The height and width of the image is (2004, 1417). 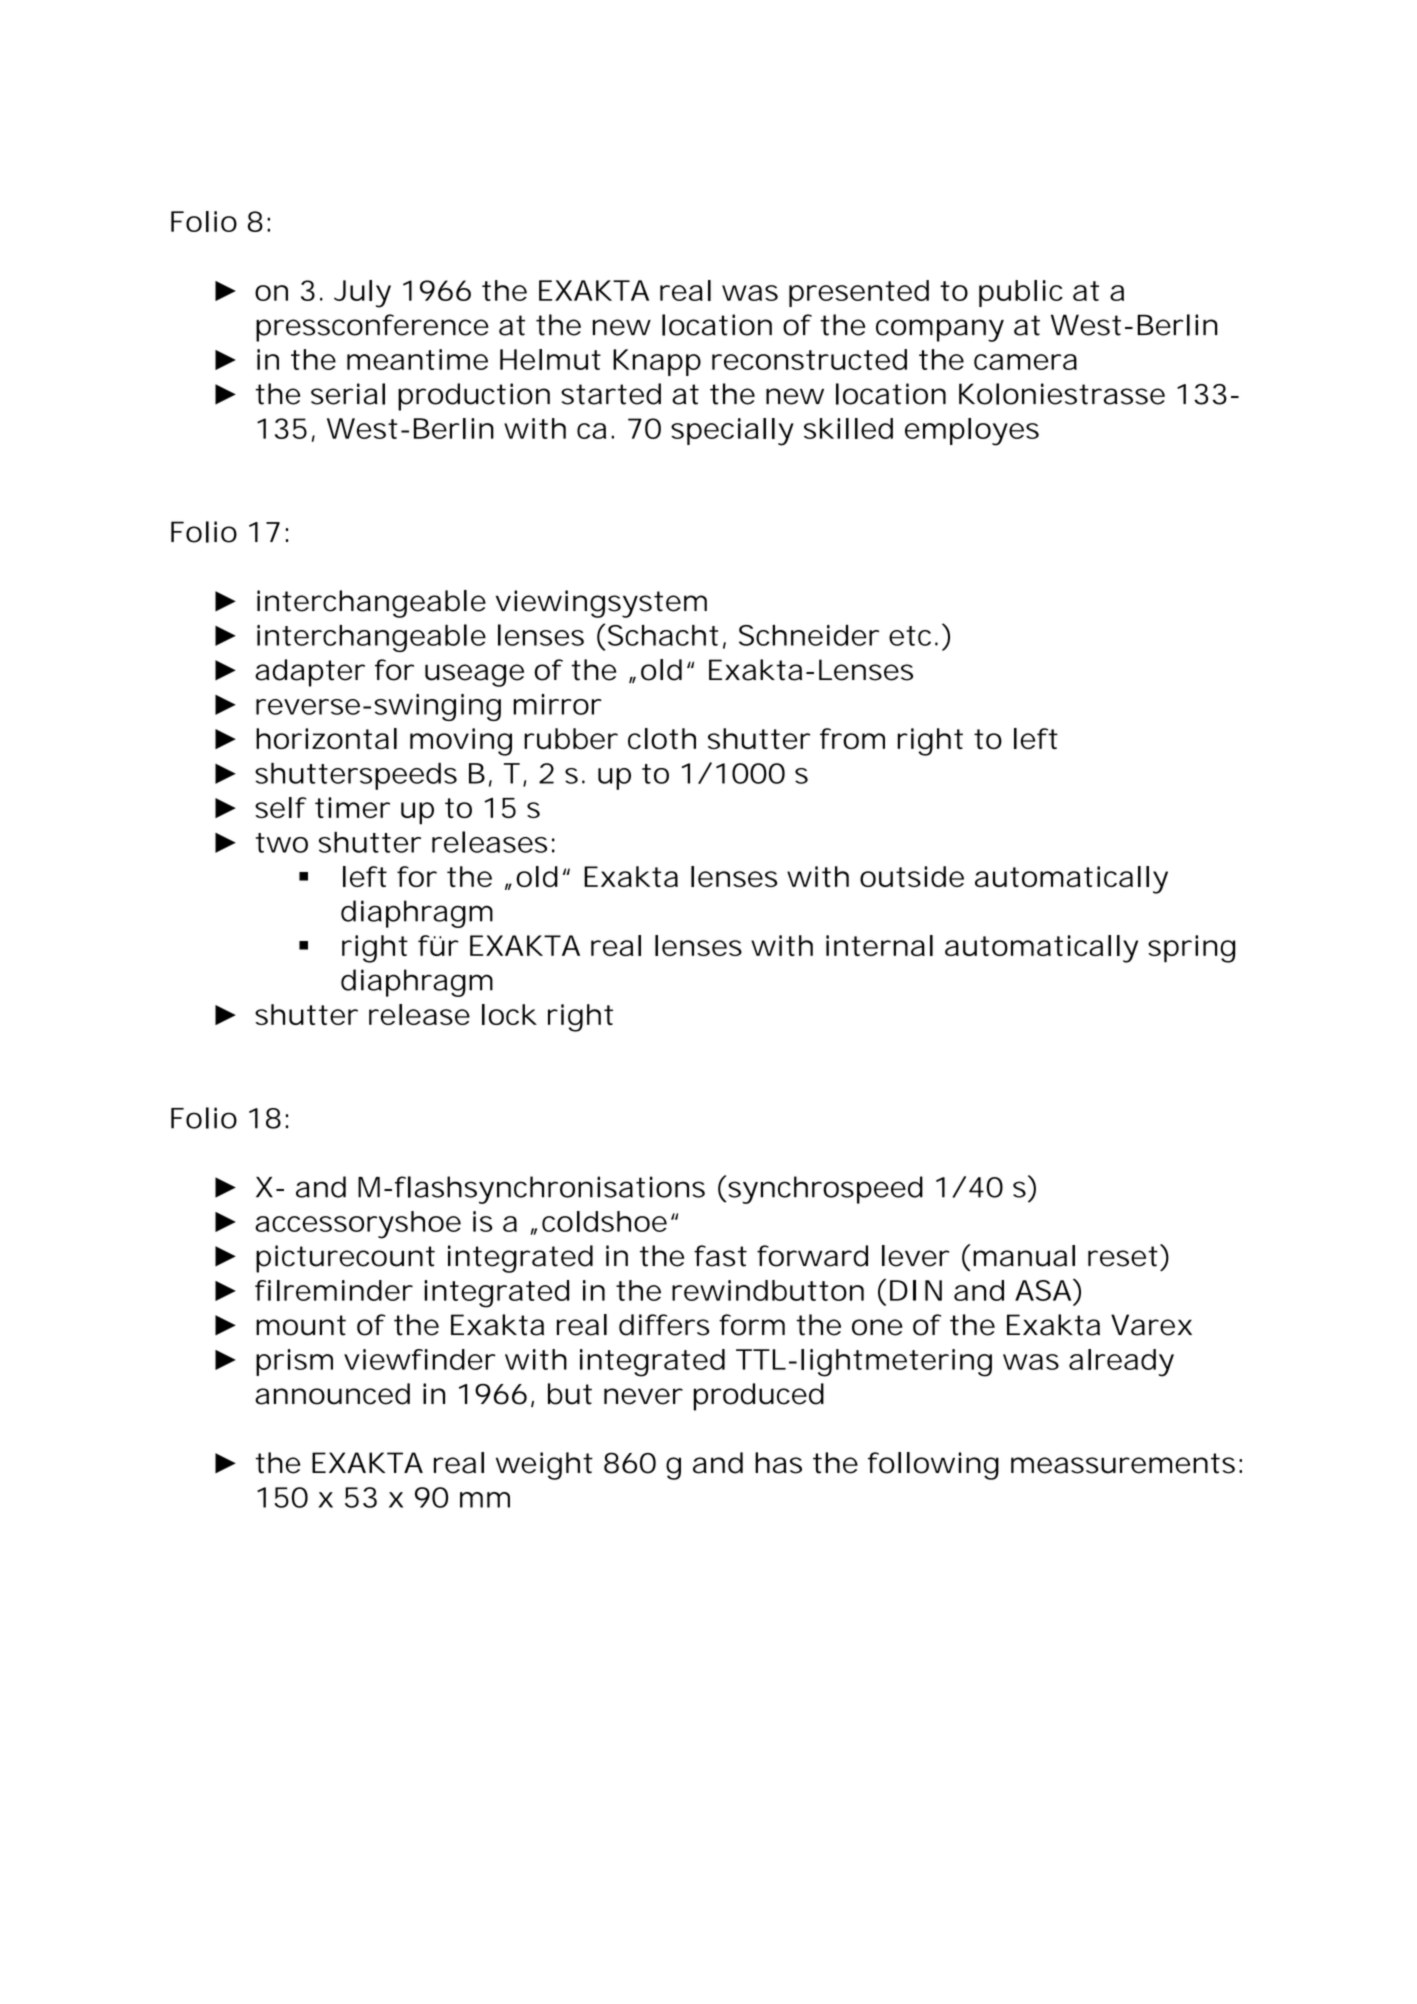 What do you see at coordinates (1125, 1255) in the image?
I see `reset` at bounding box center [1125, 1255].
